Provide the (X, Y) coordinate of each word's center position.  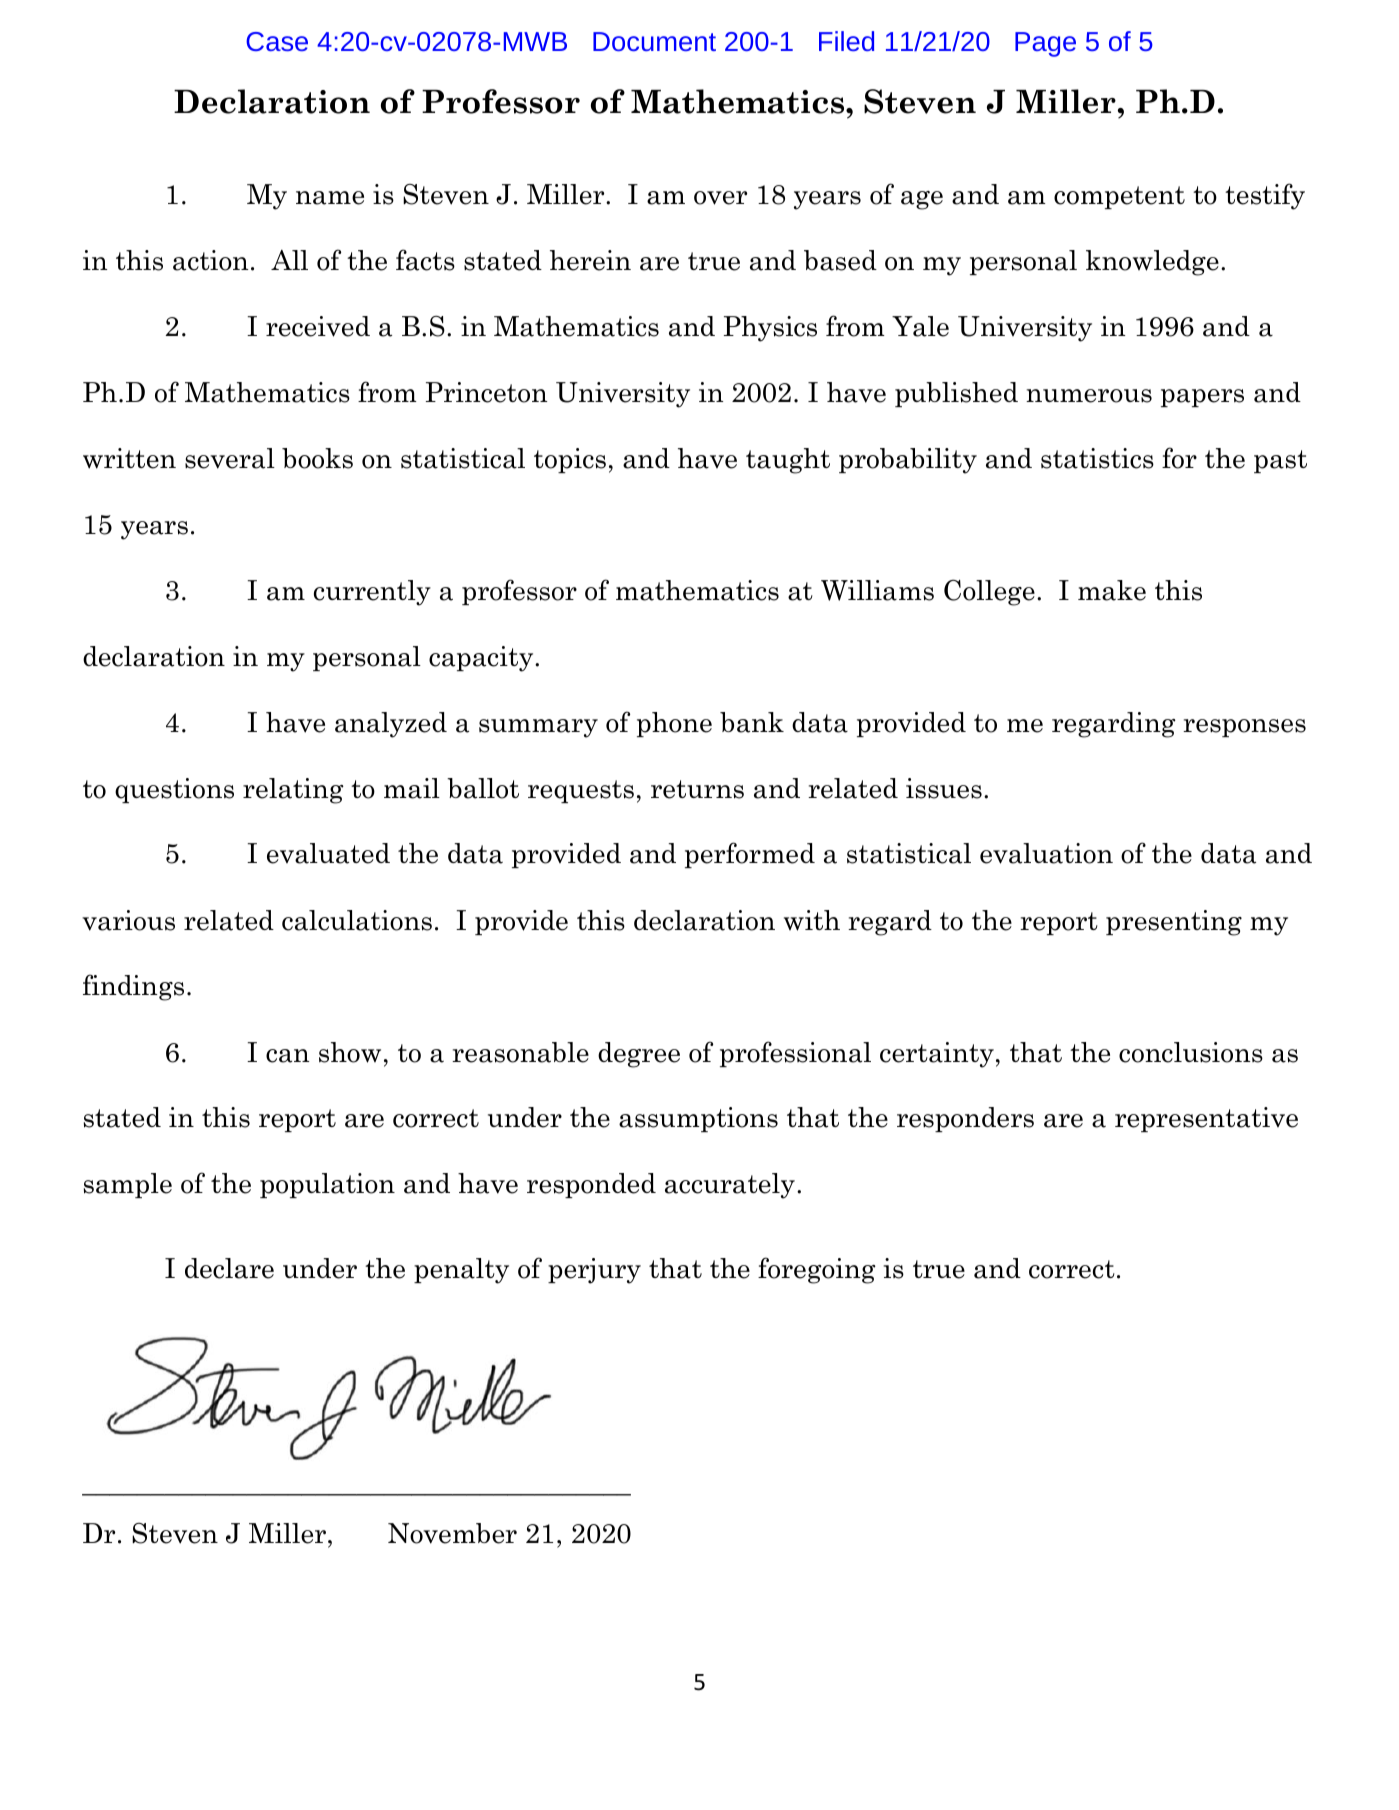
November (452, 1533)
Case (277, 41)
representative (1206, 1119)
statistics (1097, 458)
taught (788, 461)
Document (654, 41)
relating (293, 791)
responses (1244, 728)
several (230, 458)
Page (1045, 44)
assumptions (698, 1119)
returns (697, 789)
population (327, 1185)
